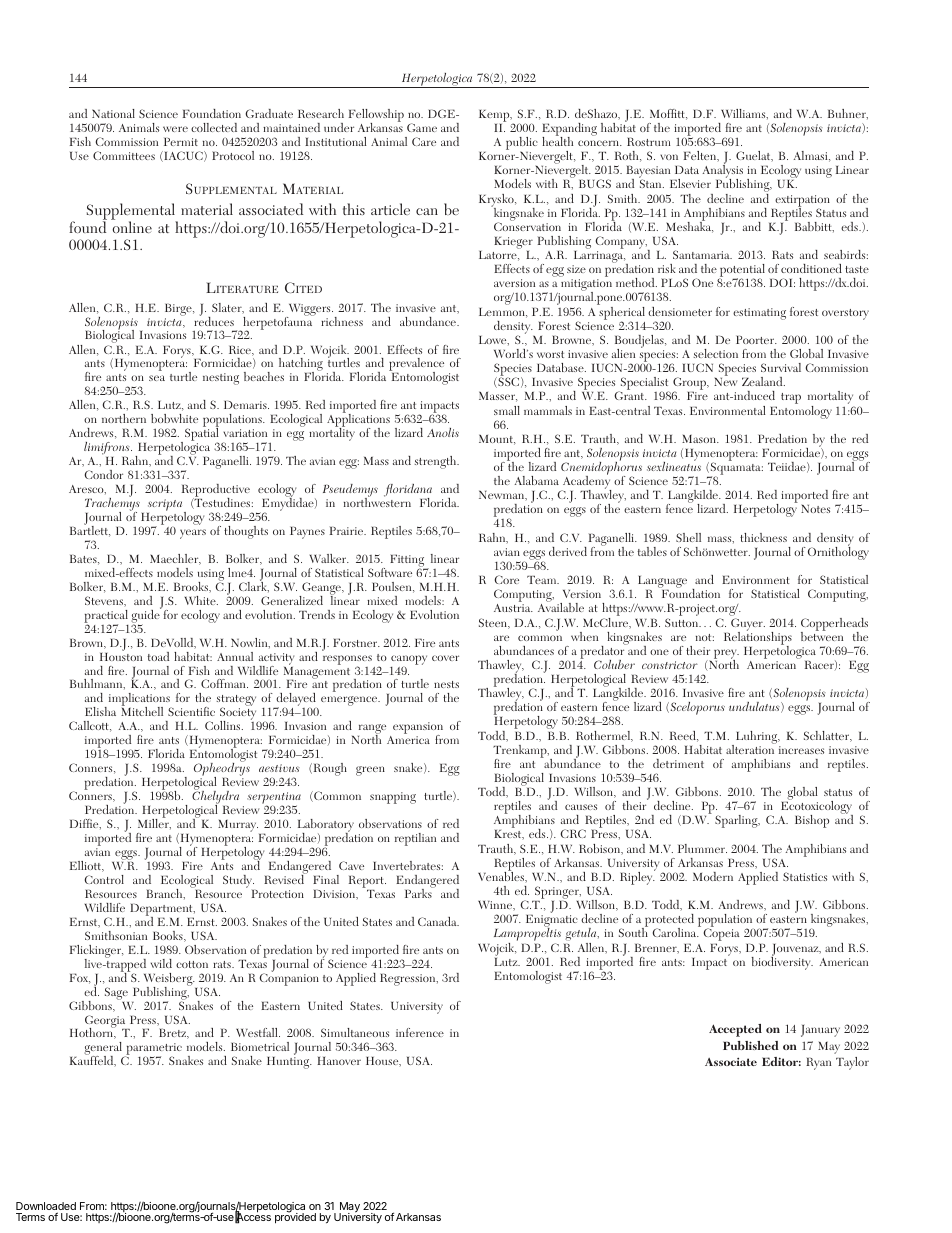 Image resolution: width=952 pixels, height=1233 pixels. What do you see at coordinates (723, 172) in the screenshot?
I see `Analysis` at bounding box center [723, 172].
